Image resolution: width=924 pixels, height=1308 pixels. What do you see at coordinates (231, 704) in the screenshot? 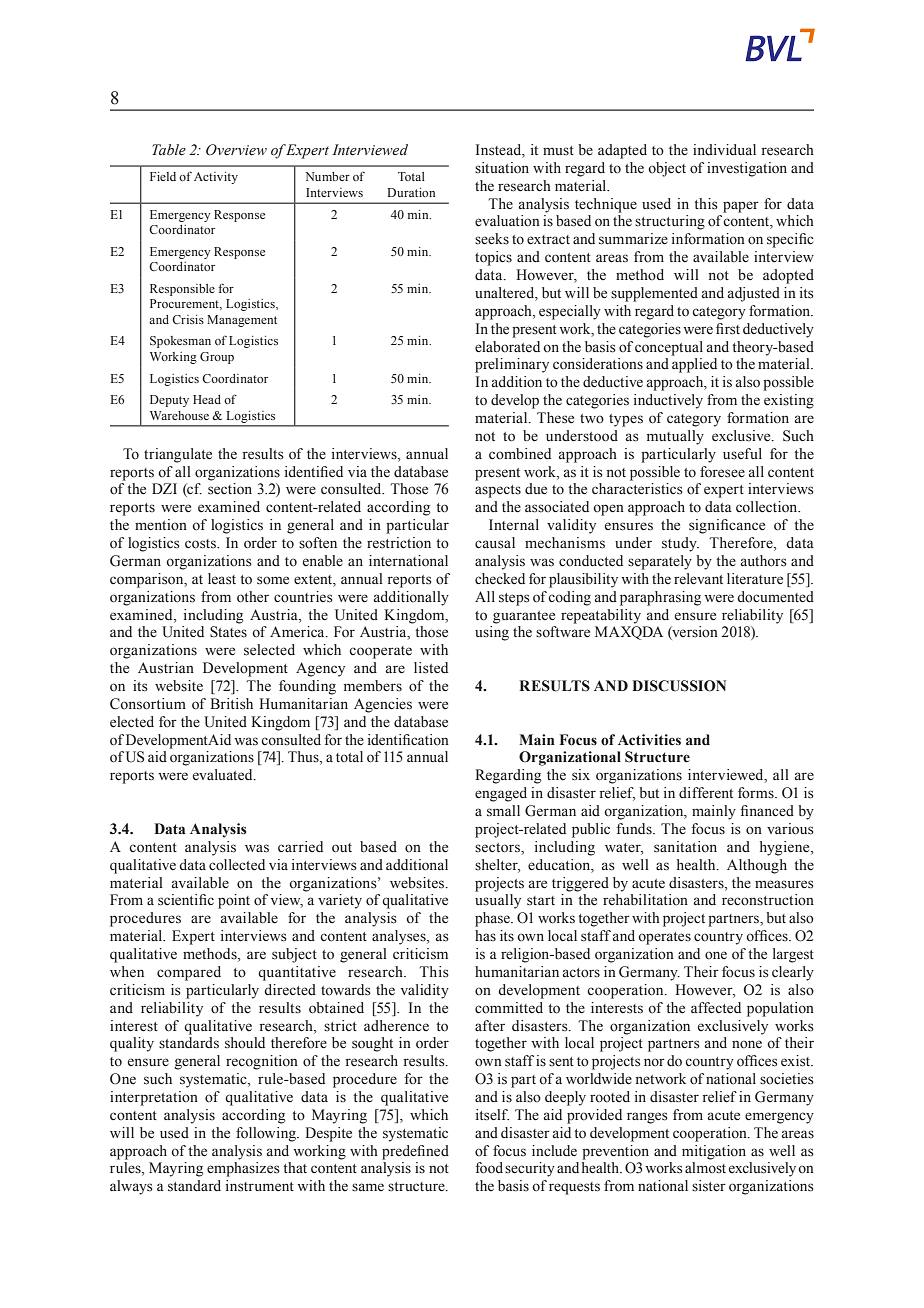
I see `British` at bounding box center [231, 704].
